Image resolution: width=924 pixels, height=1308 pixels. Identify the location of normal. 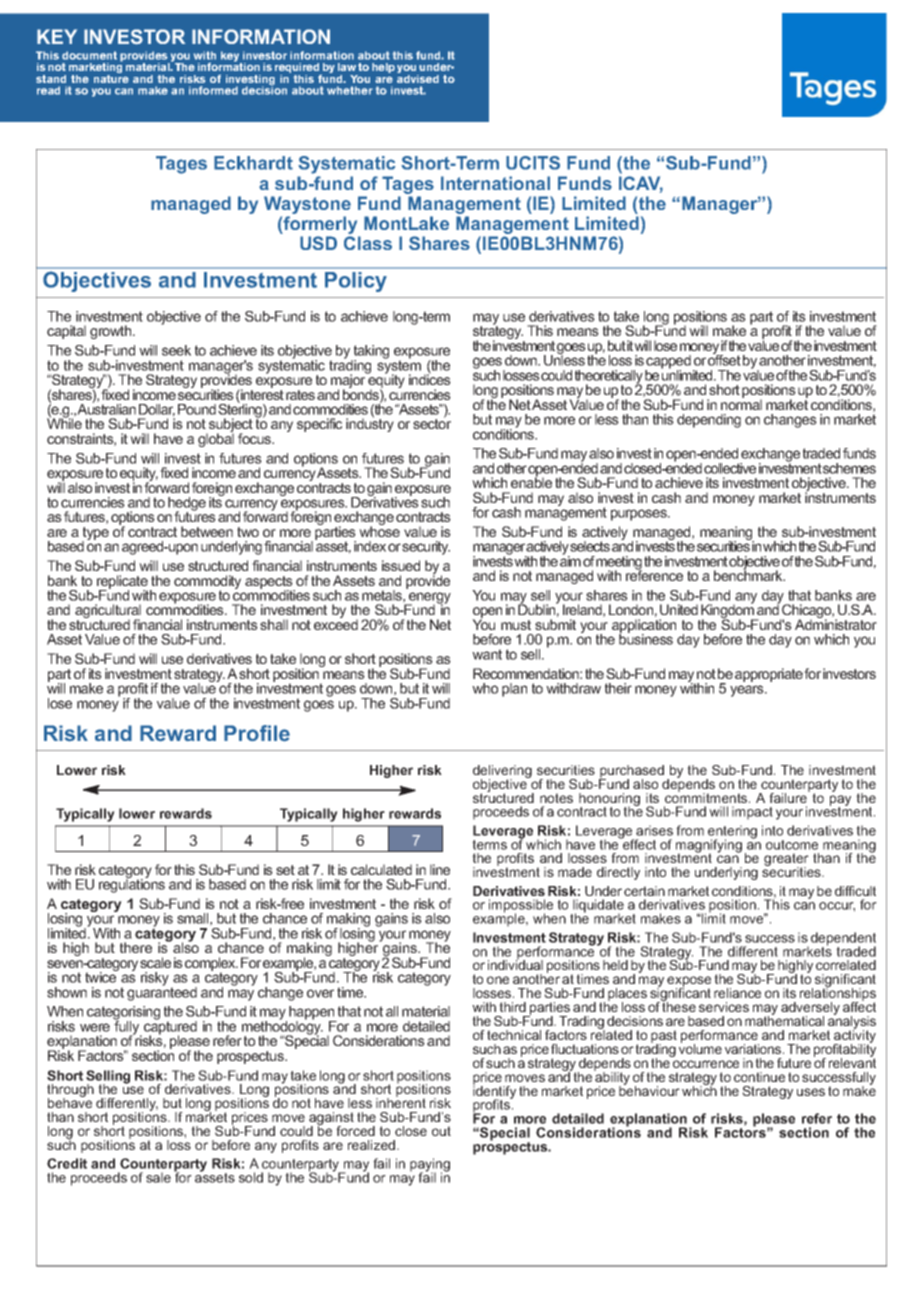
(741, 403).
